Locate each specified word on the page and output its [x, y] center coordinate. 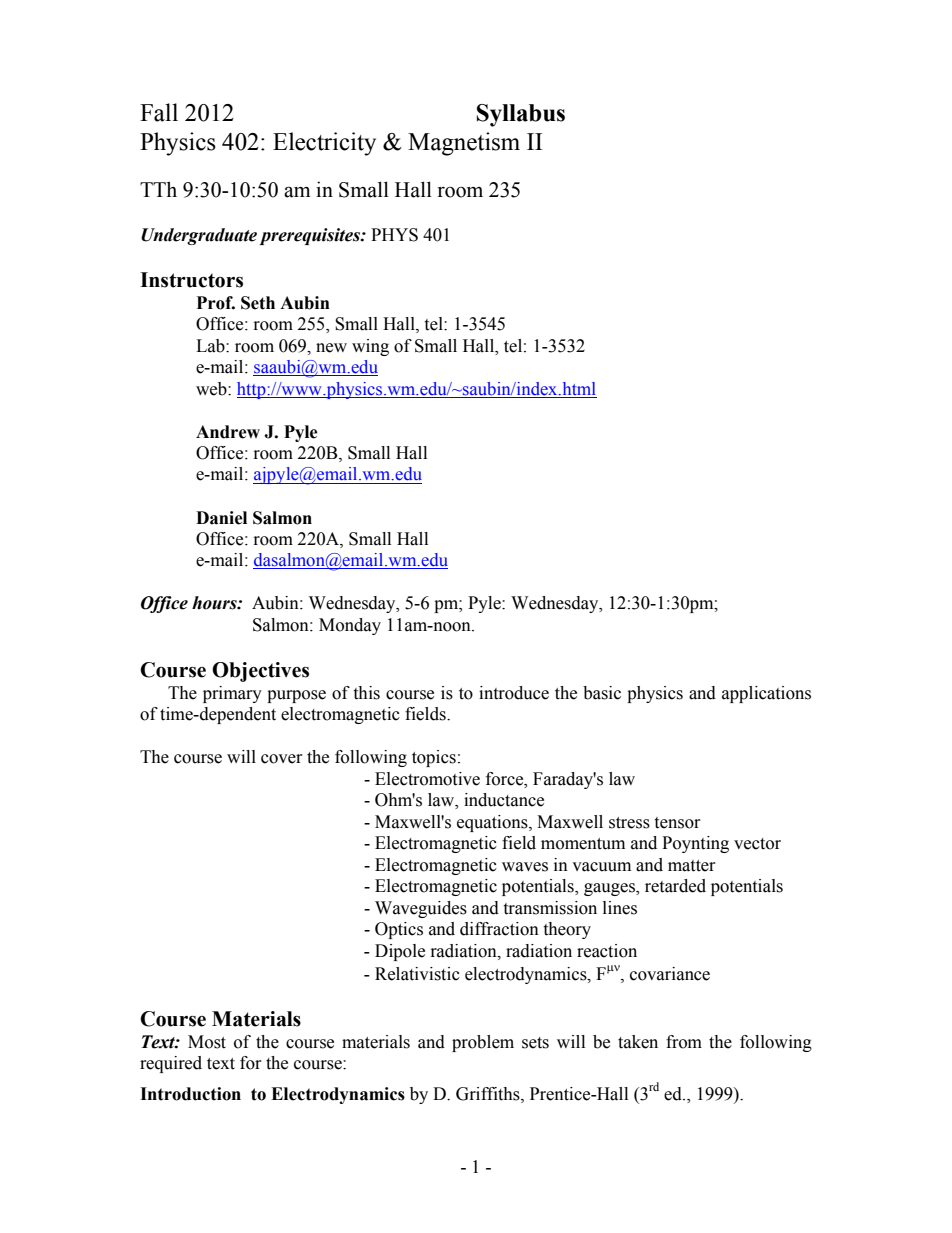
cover [282, 759]
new [331, 348]
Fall [159, 112]
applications [766, 694]
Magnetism [464, 144]
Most [207, 1042]
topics [434, 758]
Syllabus [521, 115]
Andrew [228, 432]
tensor [677, 823]
